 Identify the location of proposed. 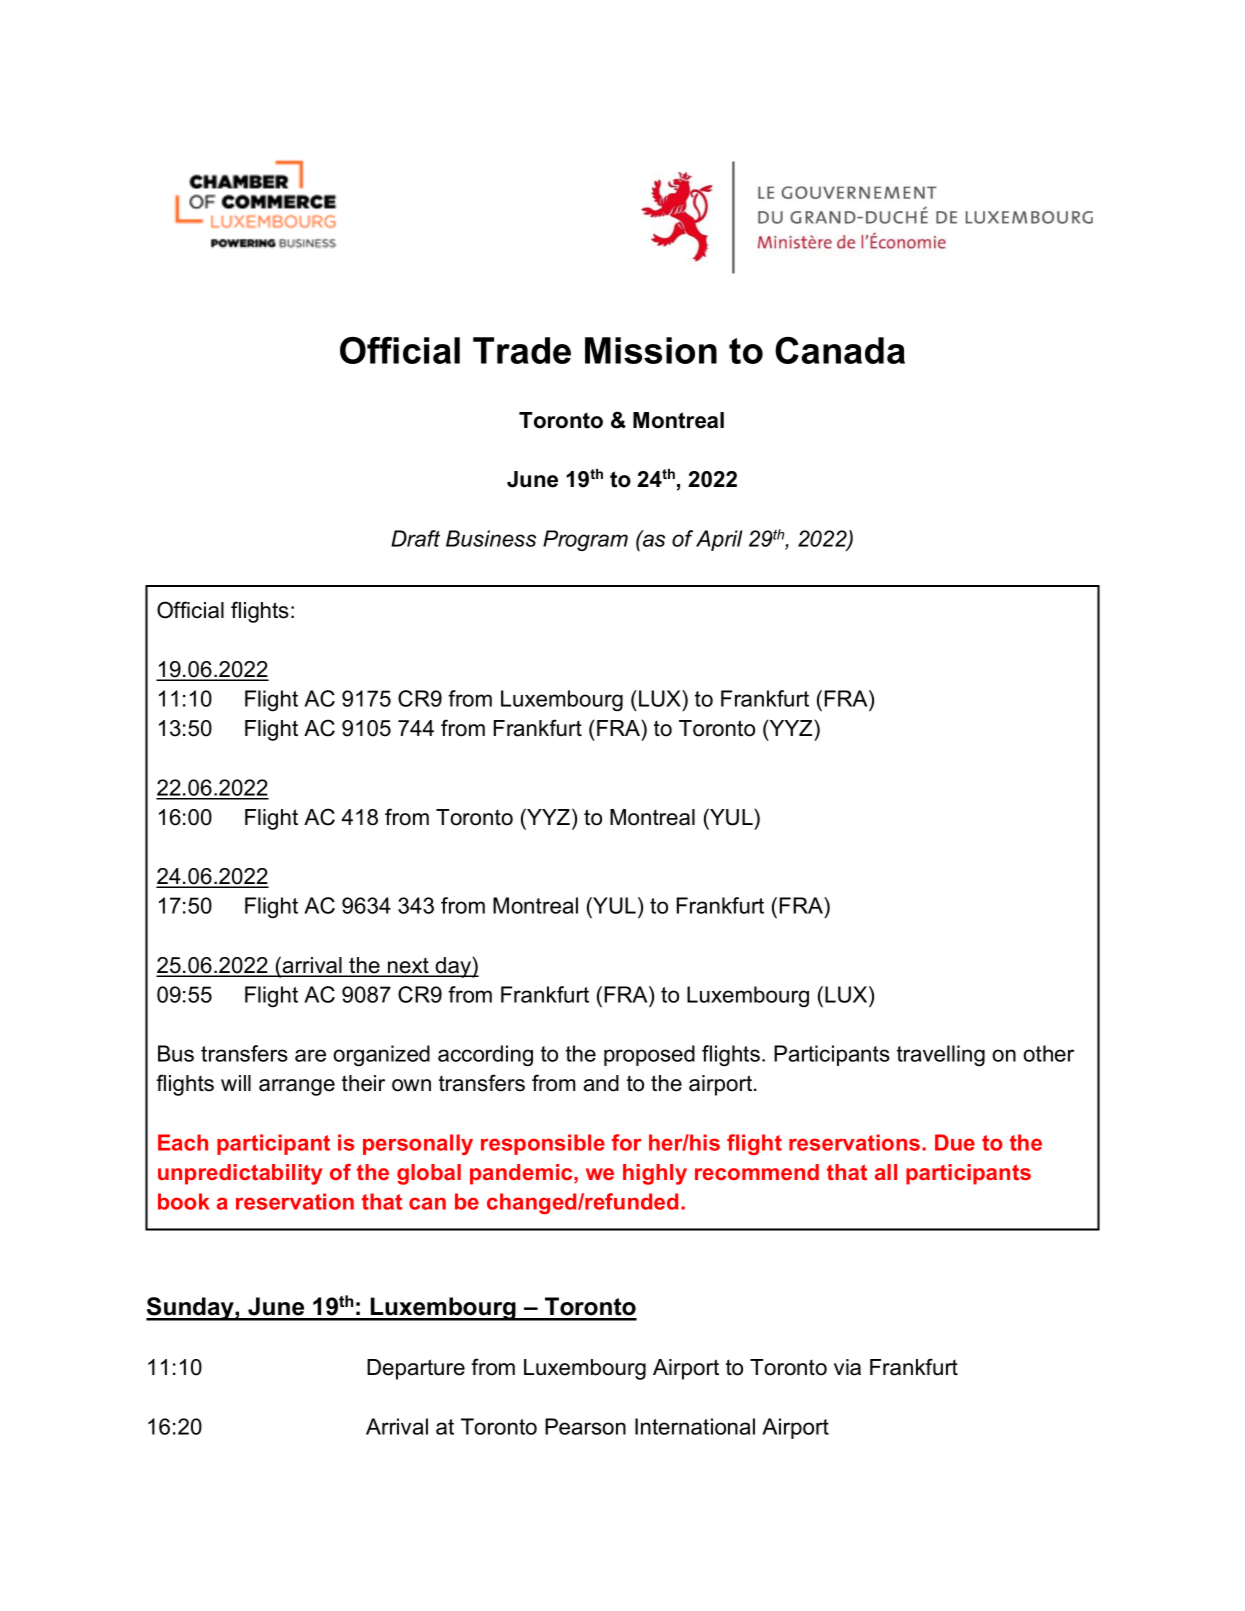
(649, 1055).
